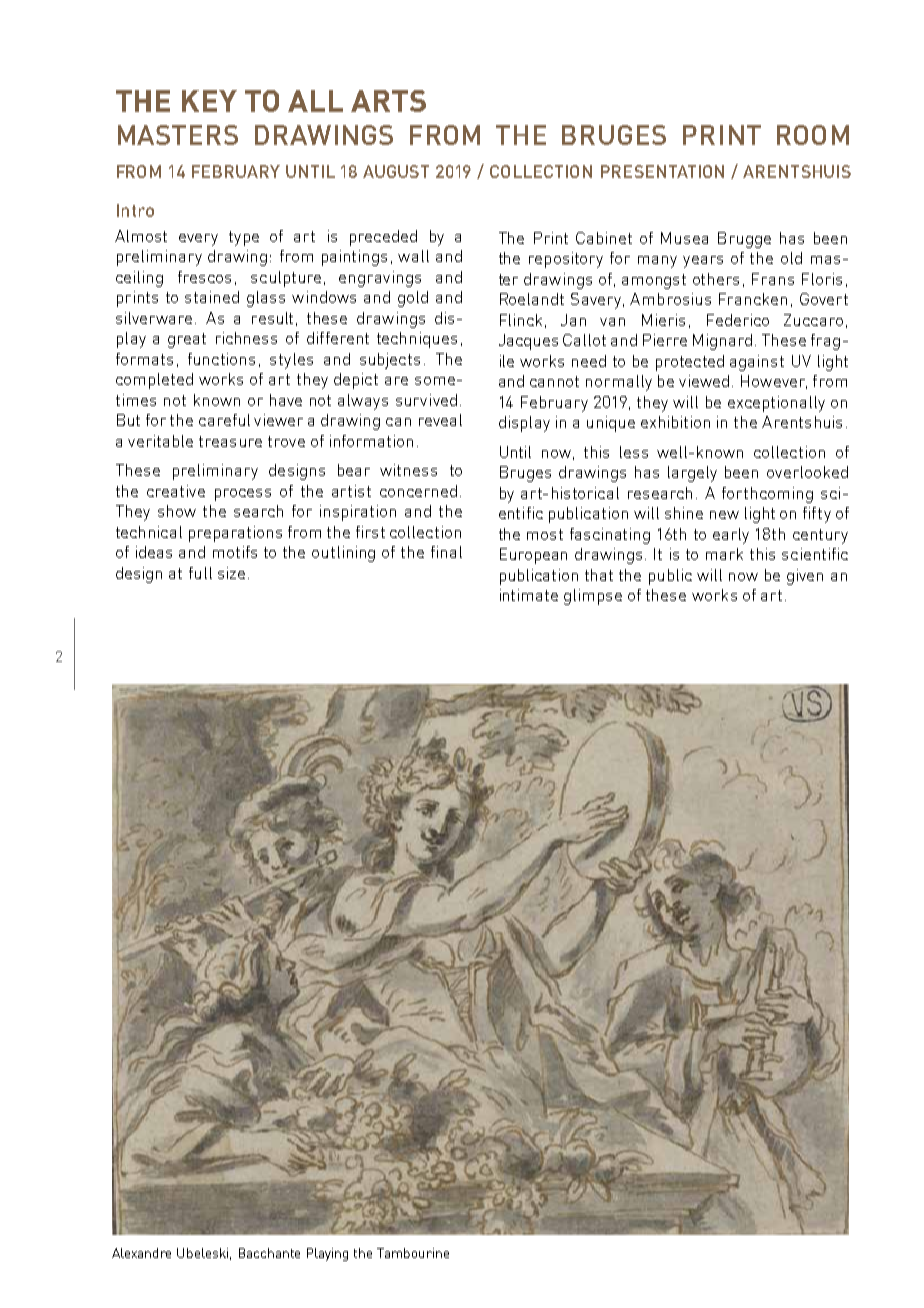 The width and height of the document is (924, 1308). I want to click on AUGUST, so click(396, 171).
